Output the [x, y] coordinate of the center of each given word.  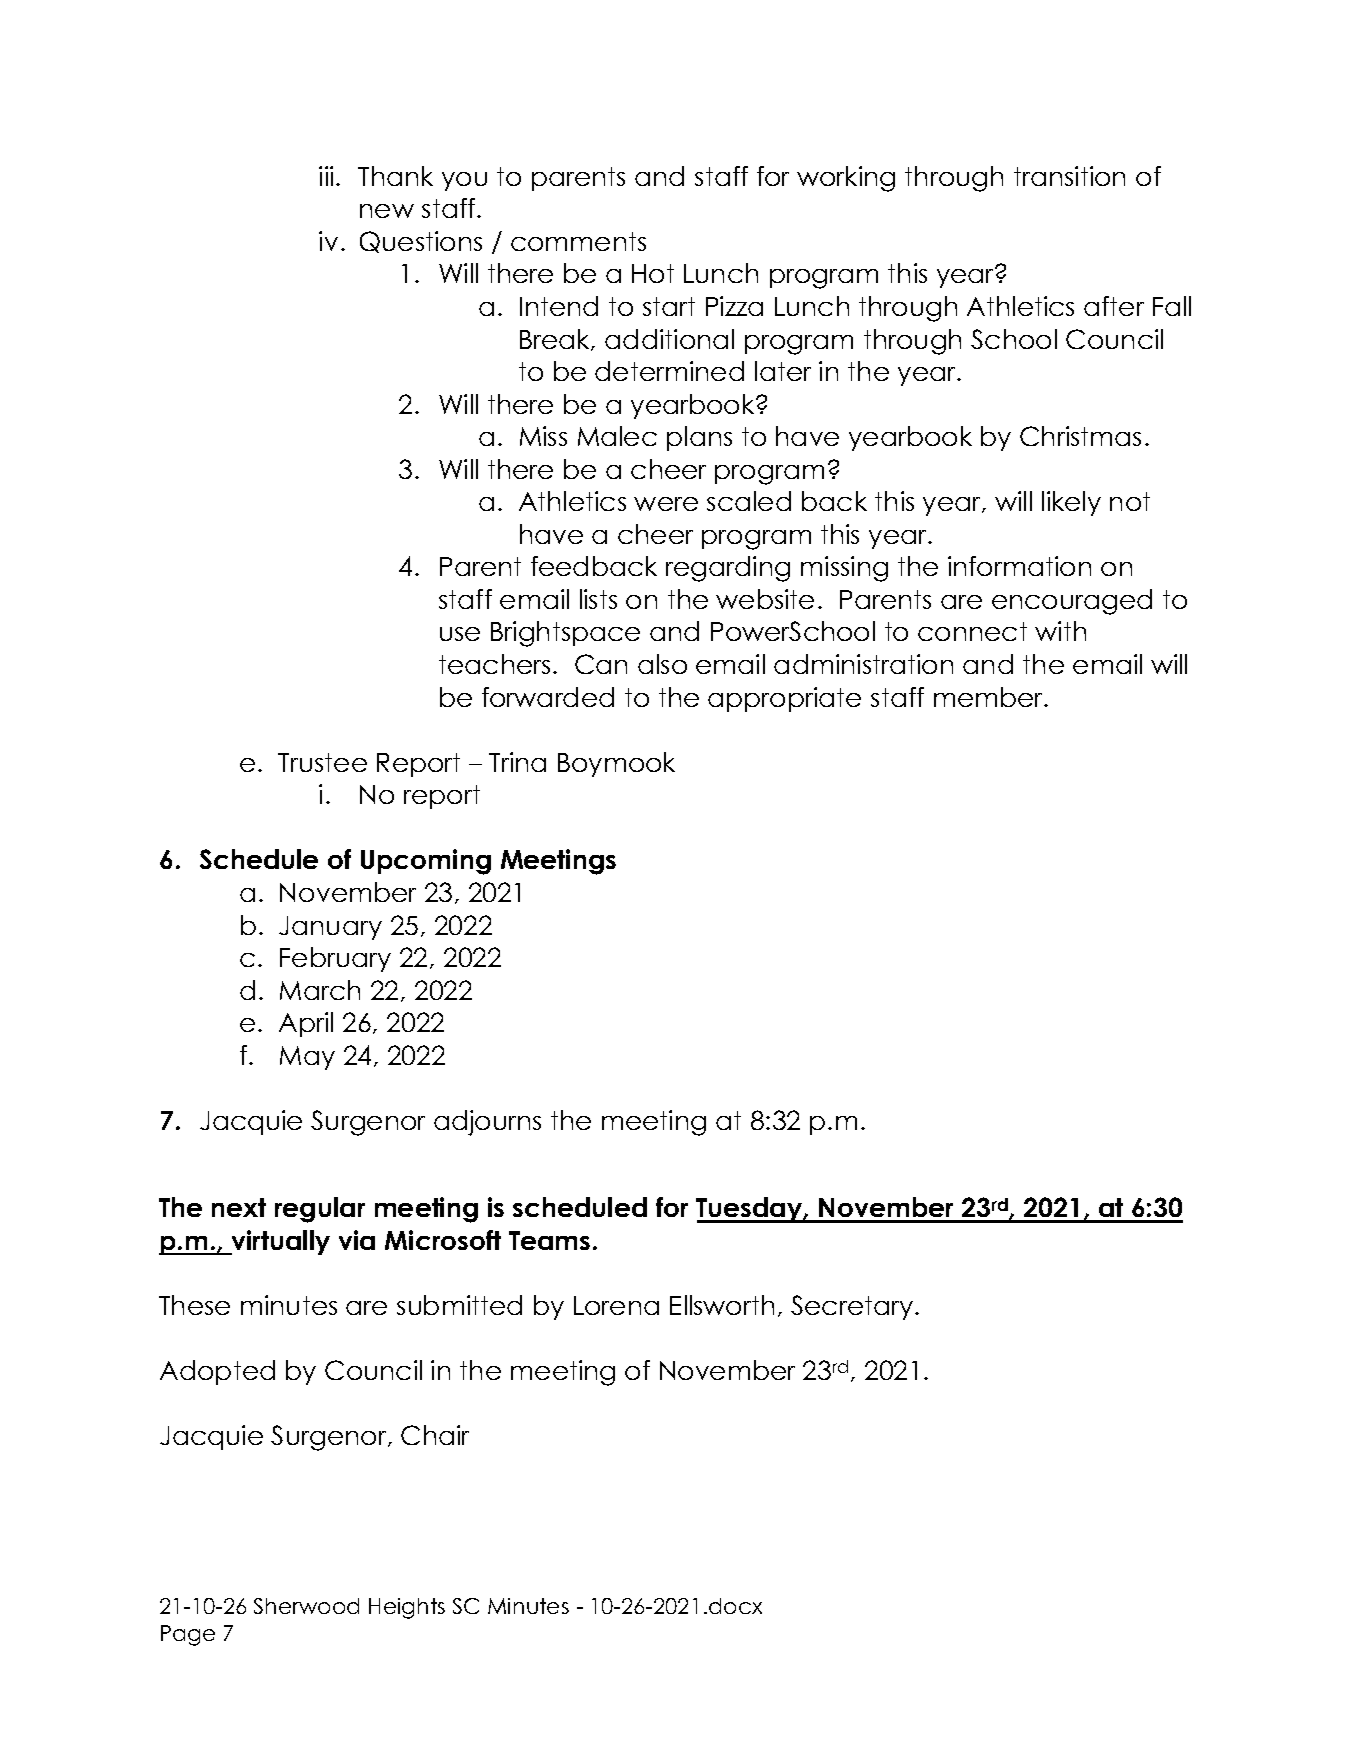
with [1060, 631]
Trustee [322, 762]
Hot [653, 273]
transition [1069, 176]
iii [326, 176]
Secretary [853, 1307]
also [662, 664]
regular [320, 1210]
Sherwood [306, 1606]
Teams [549, 1240]
